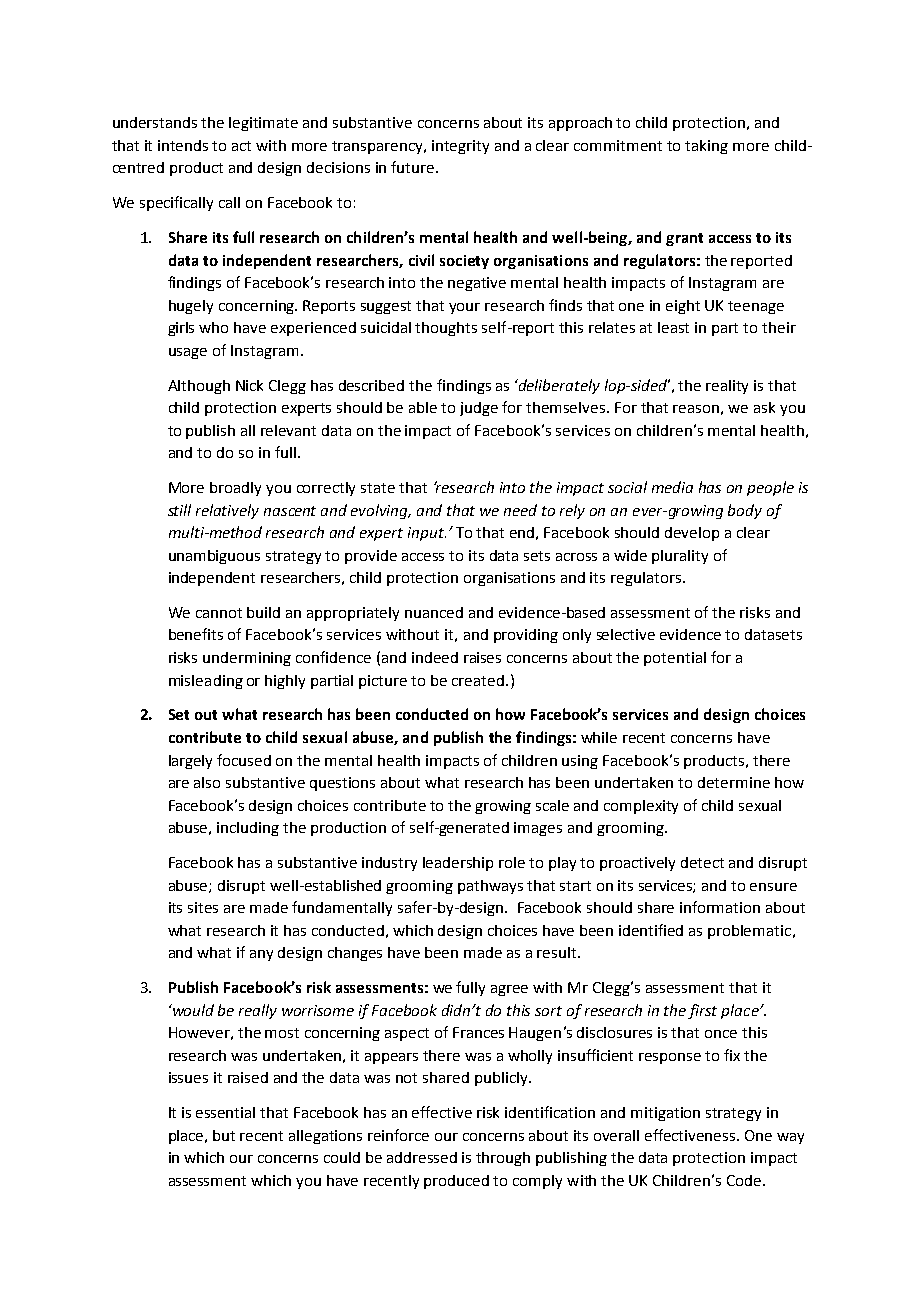 This document has height=1308, width=924. I want to click on integrity, so click(460, 147).
